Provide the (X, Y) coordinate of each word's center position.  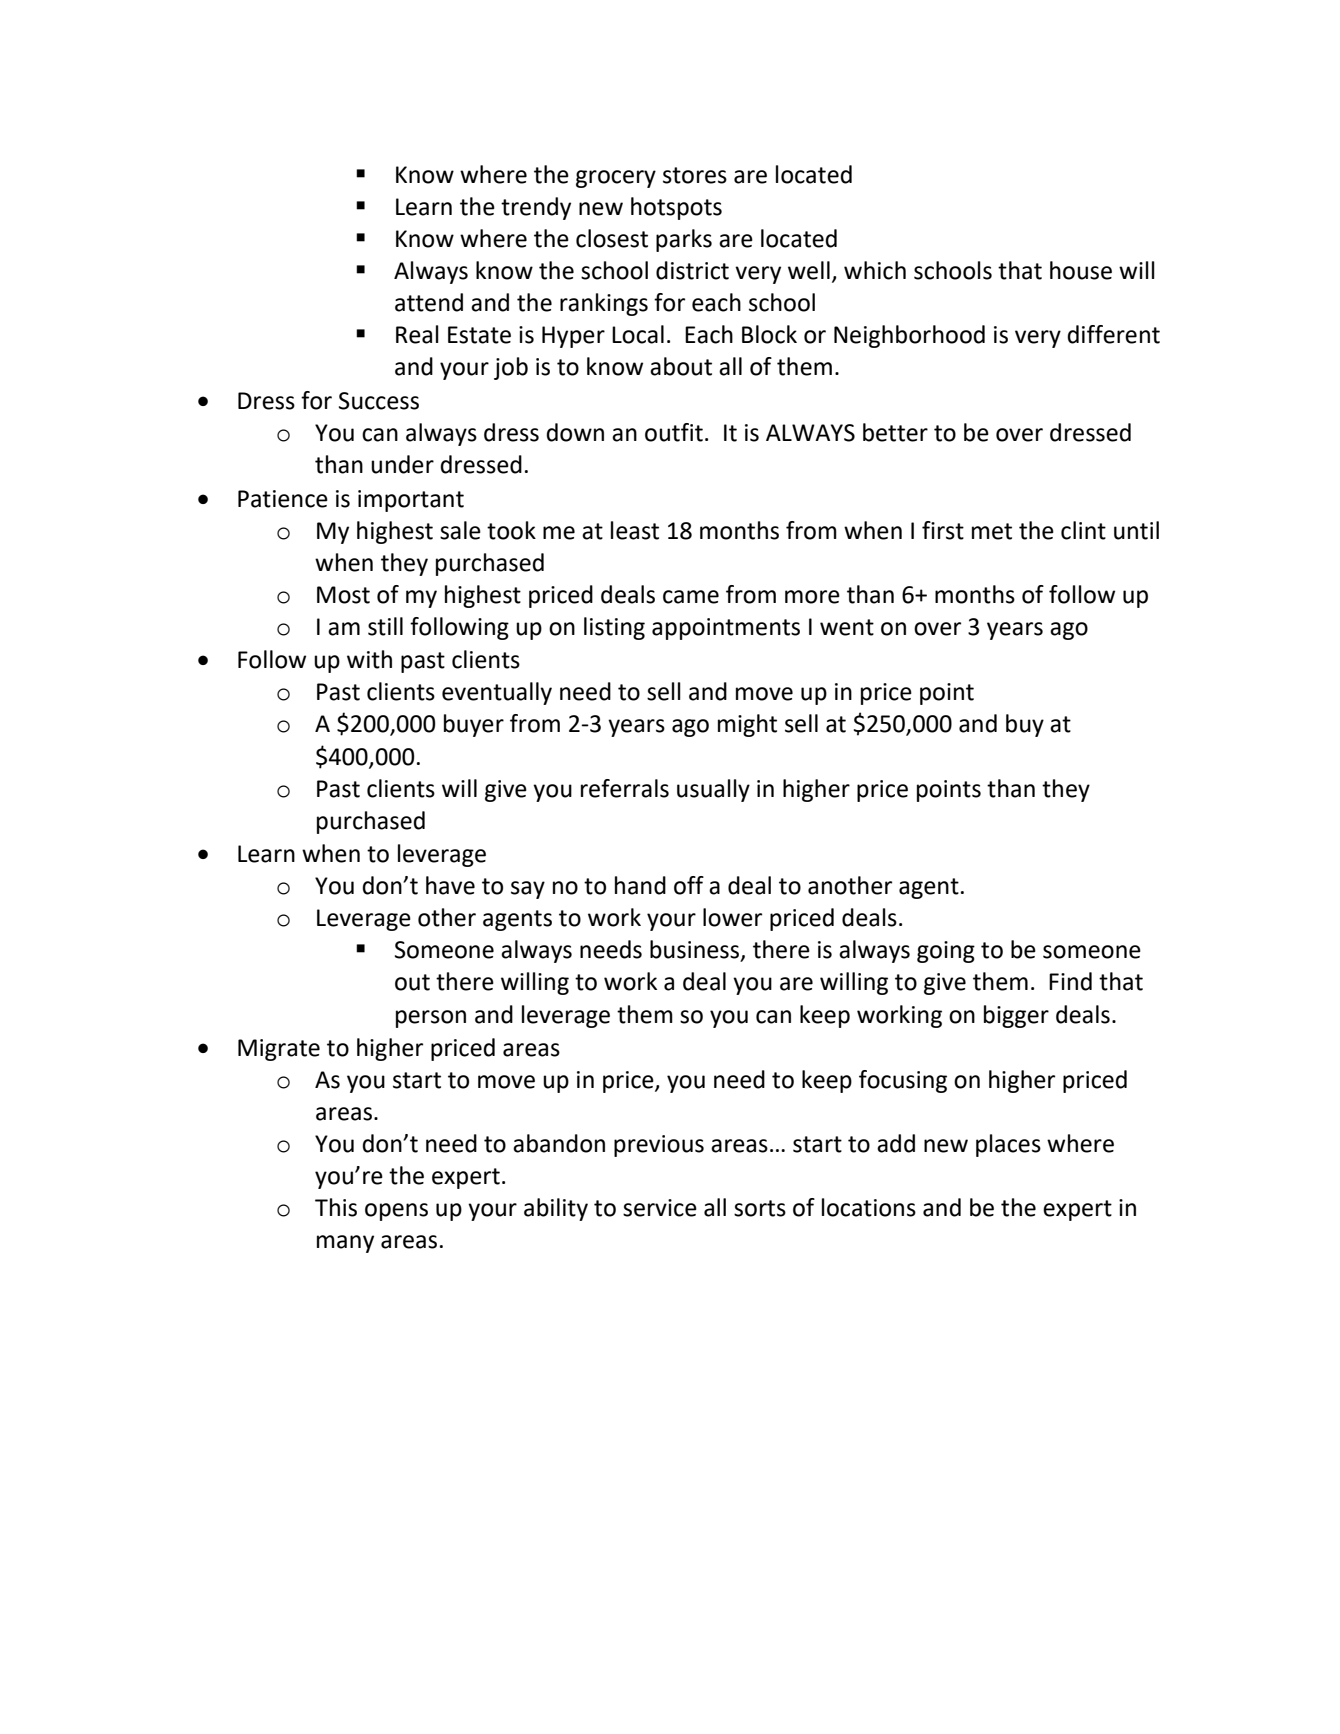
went (847, 627)
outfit (674, 432)
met (992, 531)
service (660, 1208)
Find (1070, 981)
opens (396, 1212)
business (696, 950)
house (1081, 270)
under (402, 464)
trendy (536, 208)
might (747, 725)
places (1008, 1145)
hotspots (676, 208)
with (369, 659)
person (431, 1019)
